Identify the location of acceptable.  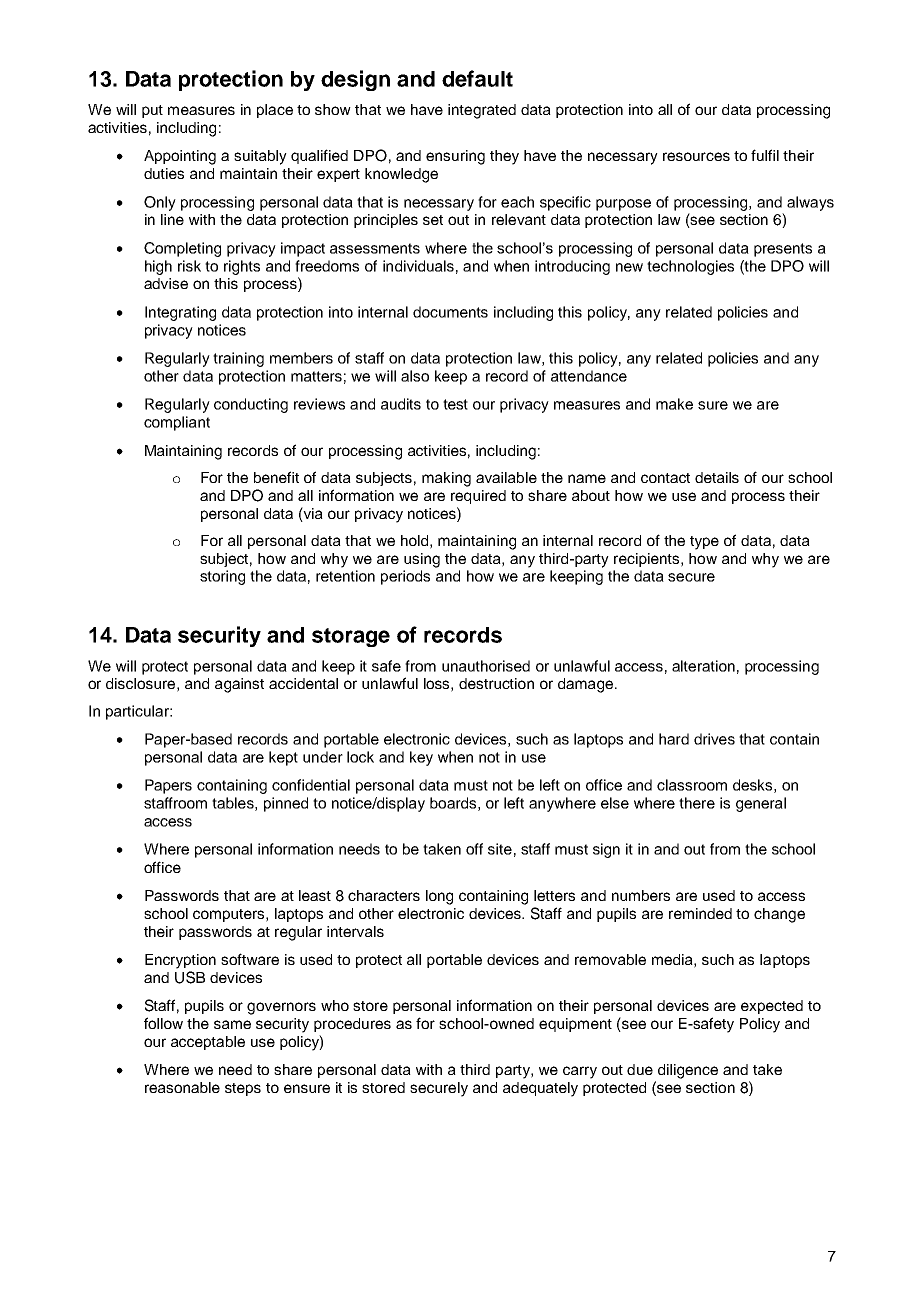
(208, 1043).
